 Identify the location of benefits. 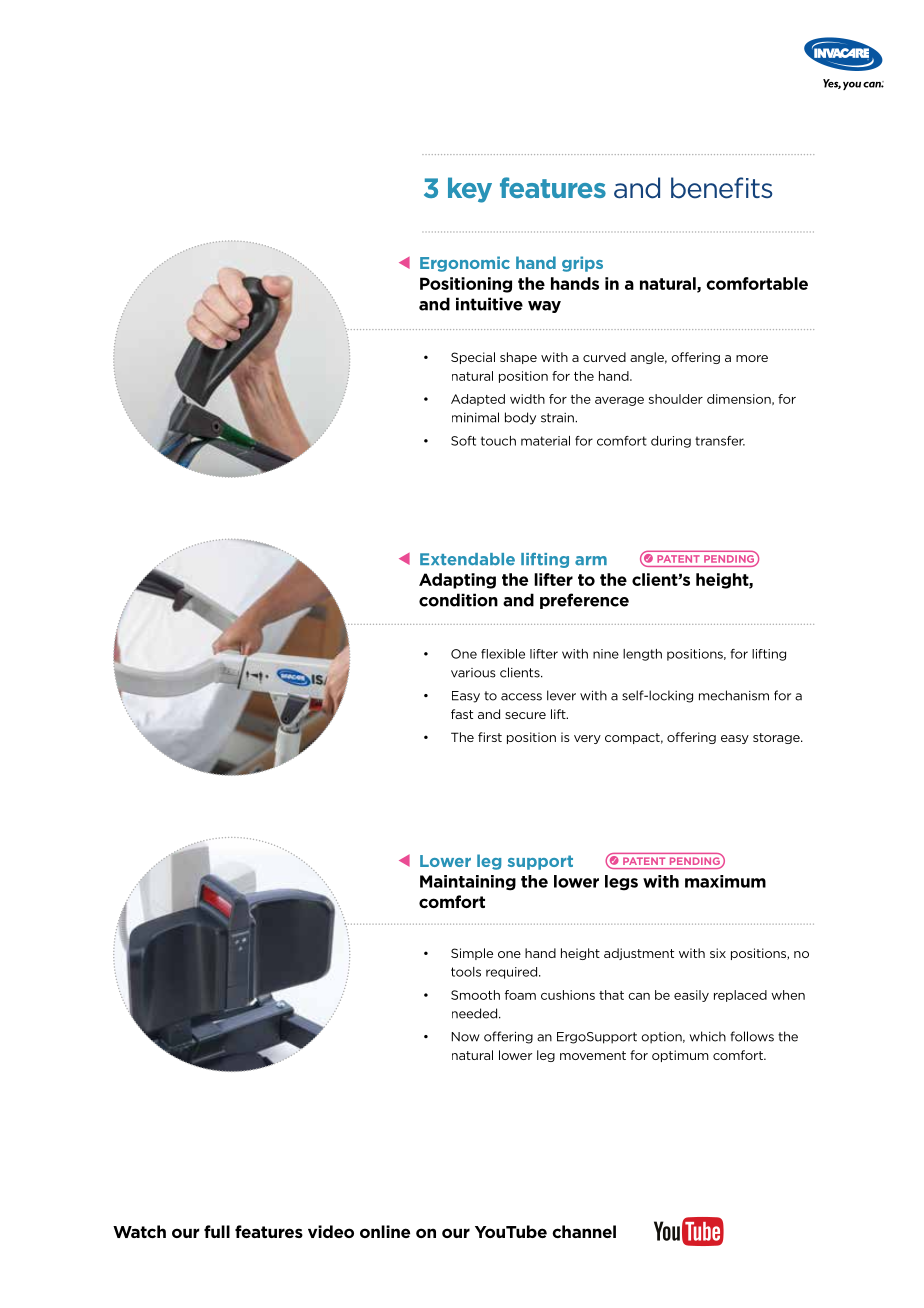
(721, 188).
